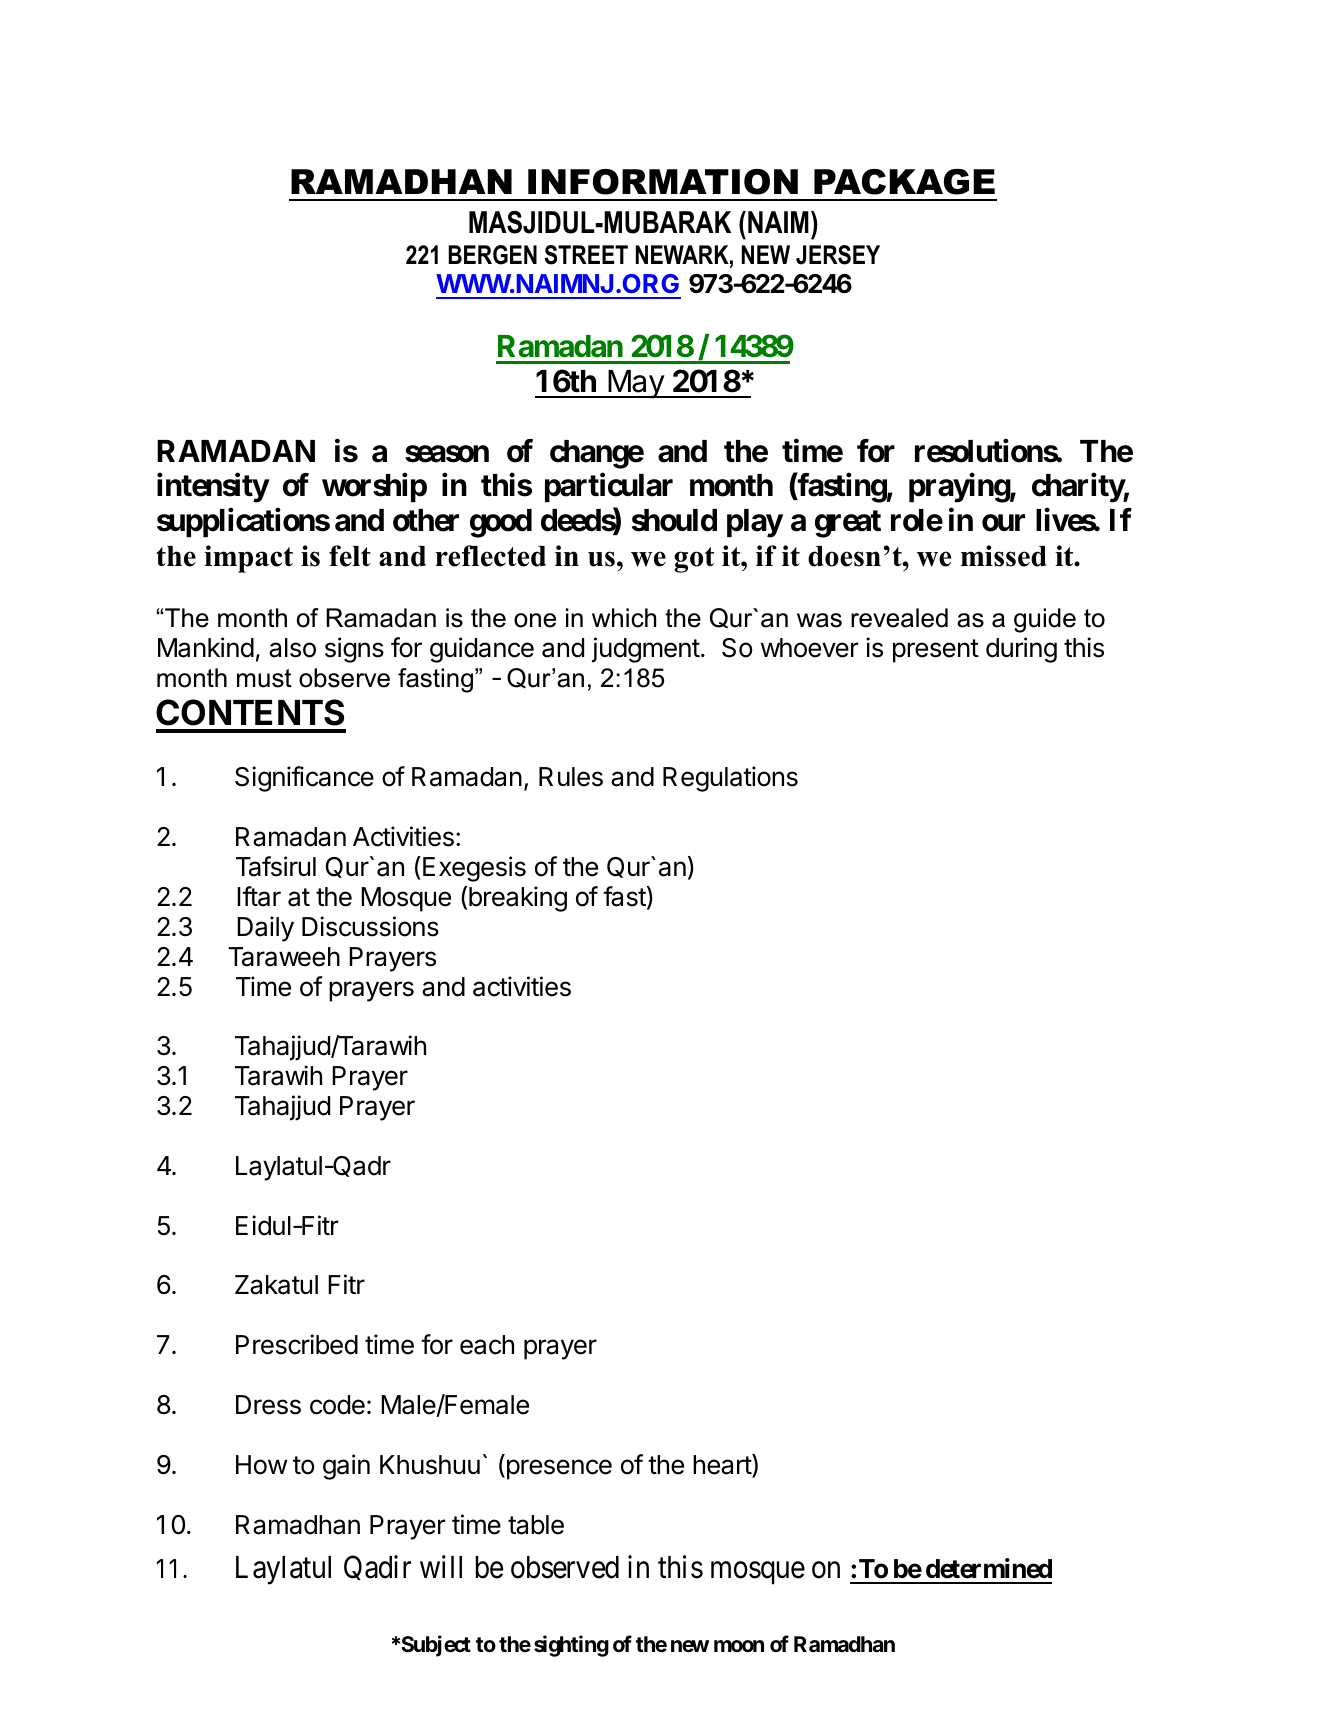 The width and height of the screenshot is (1325, 1715). What do you see at coordinates (350, 556) in the screenshot?
I see `felt` at bounding box center [350, 556].
